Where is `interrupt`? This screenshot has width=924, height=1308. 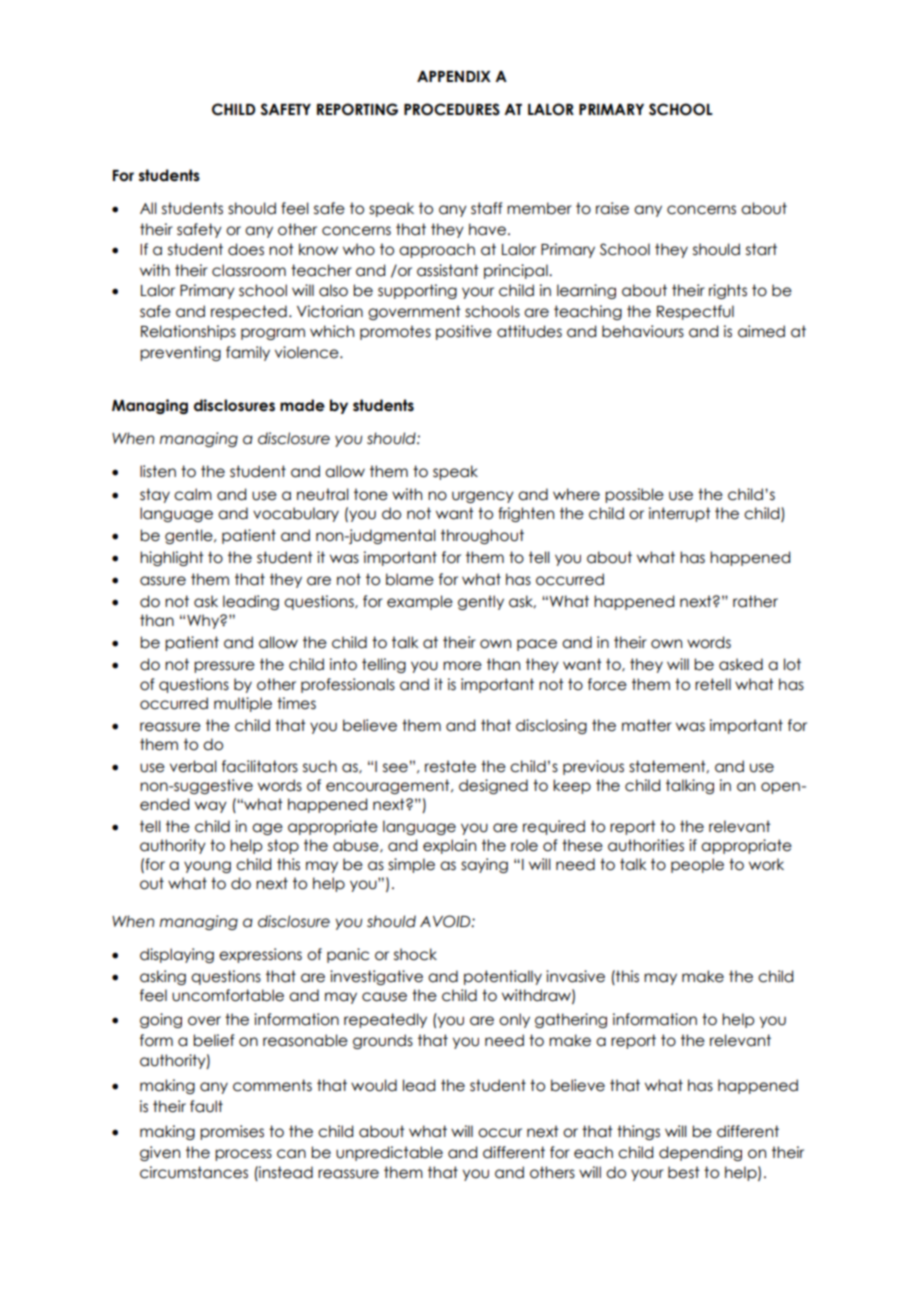 interrupt is located at coordinates (680, 514).
